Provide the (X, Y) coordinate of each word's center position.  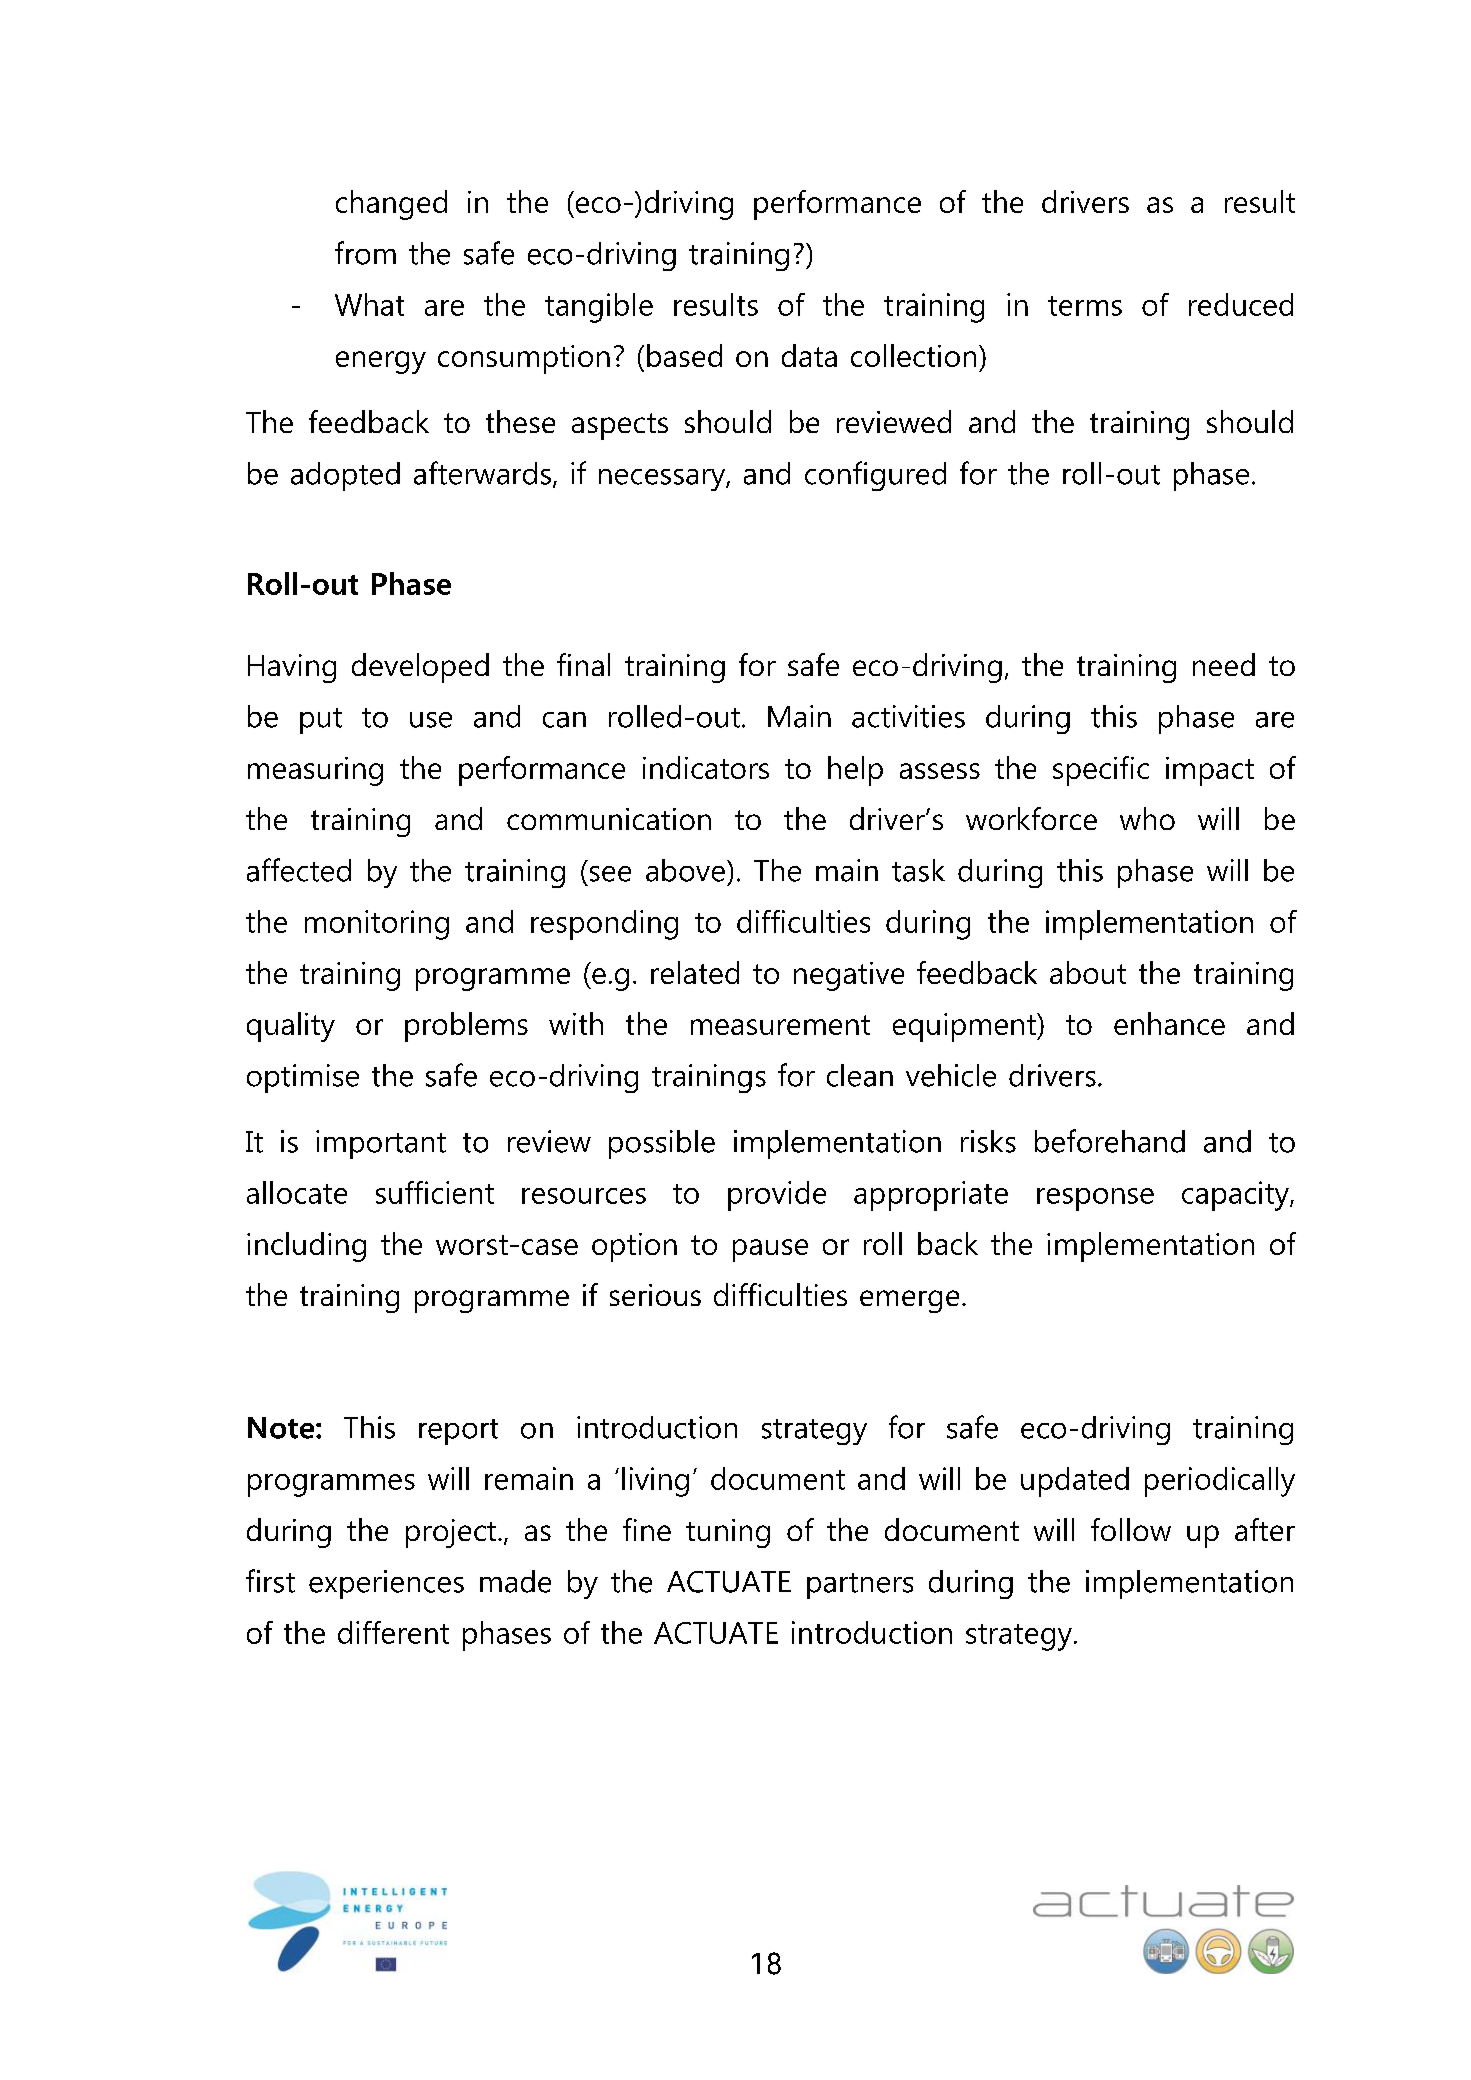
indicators (706, 767)
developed (420, 668)
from (365, 253)
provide (777, 1196)
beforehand (1110, 1141)
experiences (386, 1584)
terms (1085, 306)
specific (1101, 771)
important (381, 1144)
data (809, 355)
